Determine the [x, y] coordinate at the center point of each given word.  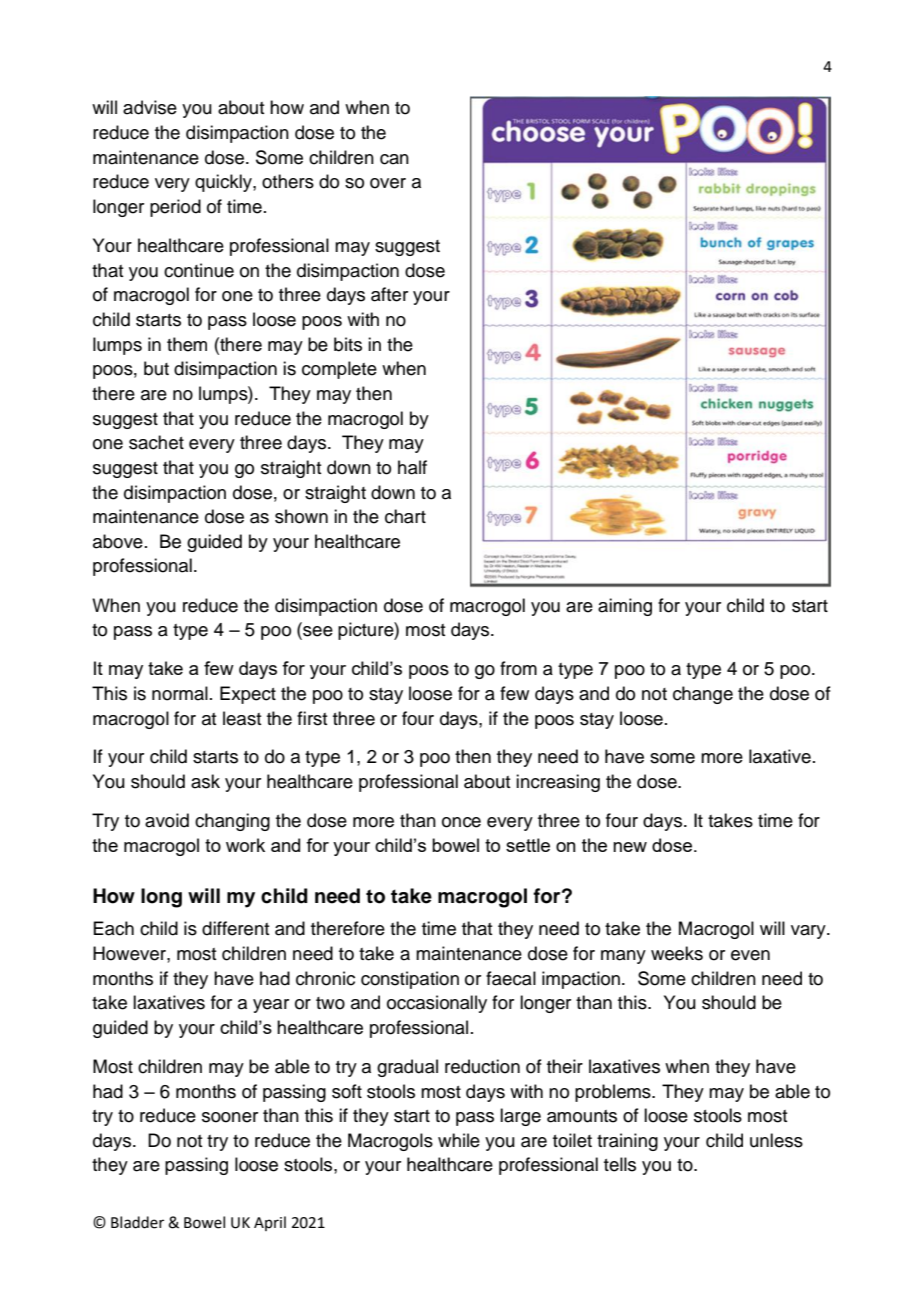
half [412, 467]
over [388, 183]
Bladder [137, 1222]
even [750, 955]
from [518, 668]
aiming [625, 607]
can [394, 159]
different [236, 928]
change [703, 695]
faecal [511, 978]
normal [180, 693]
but [156, 368]
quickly [224, 183]
